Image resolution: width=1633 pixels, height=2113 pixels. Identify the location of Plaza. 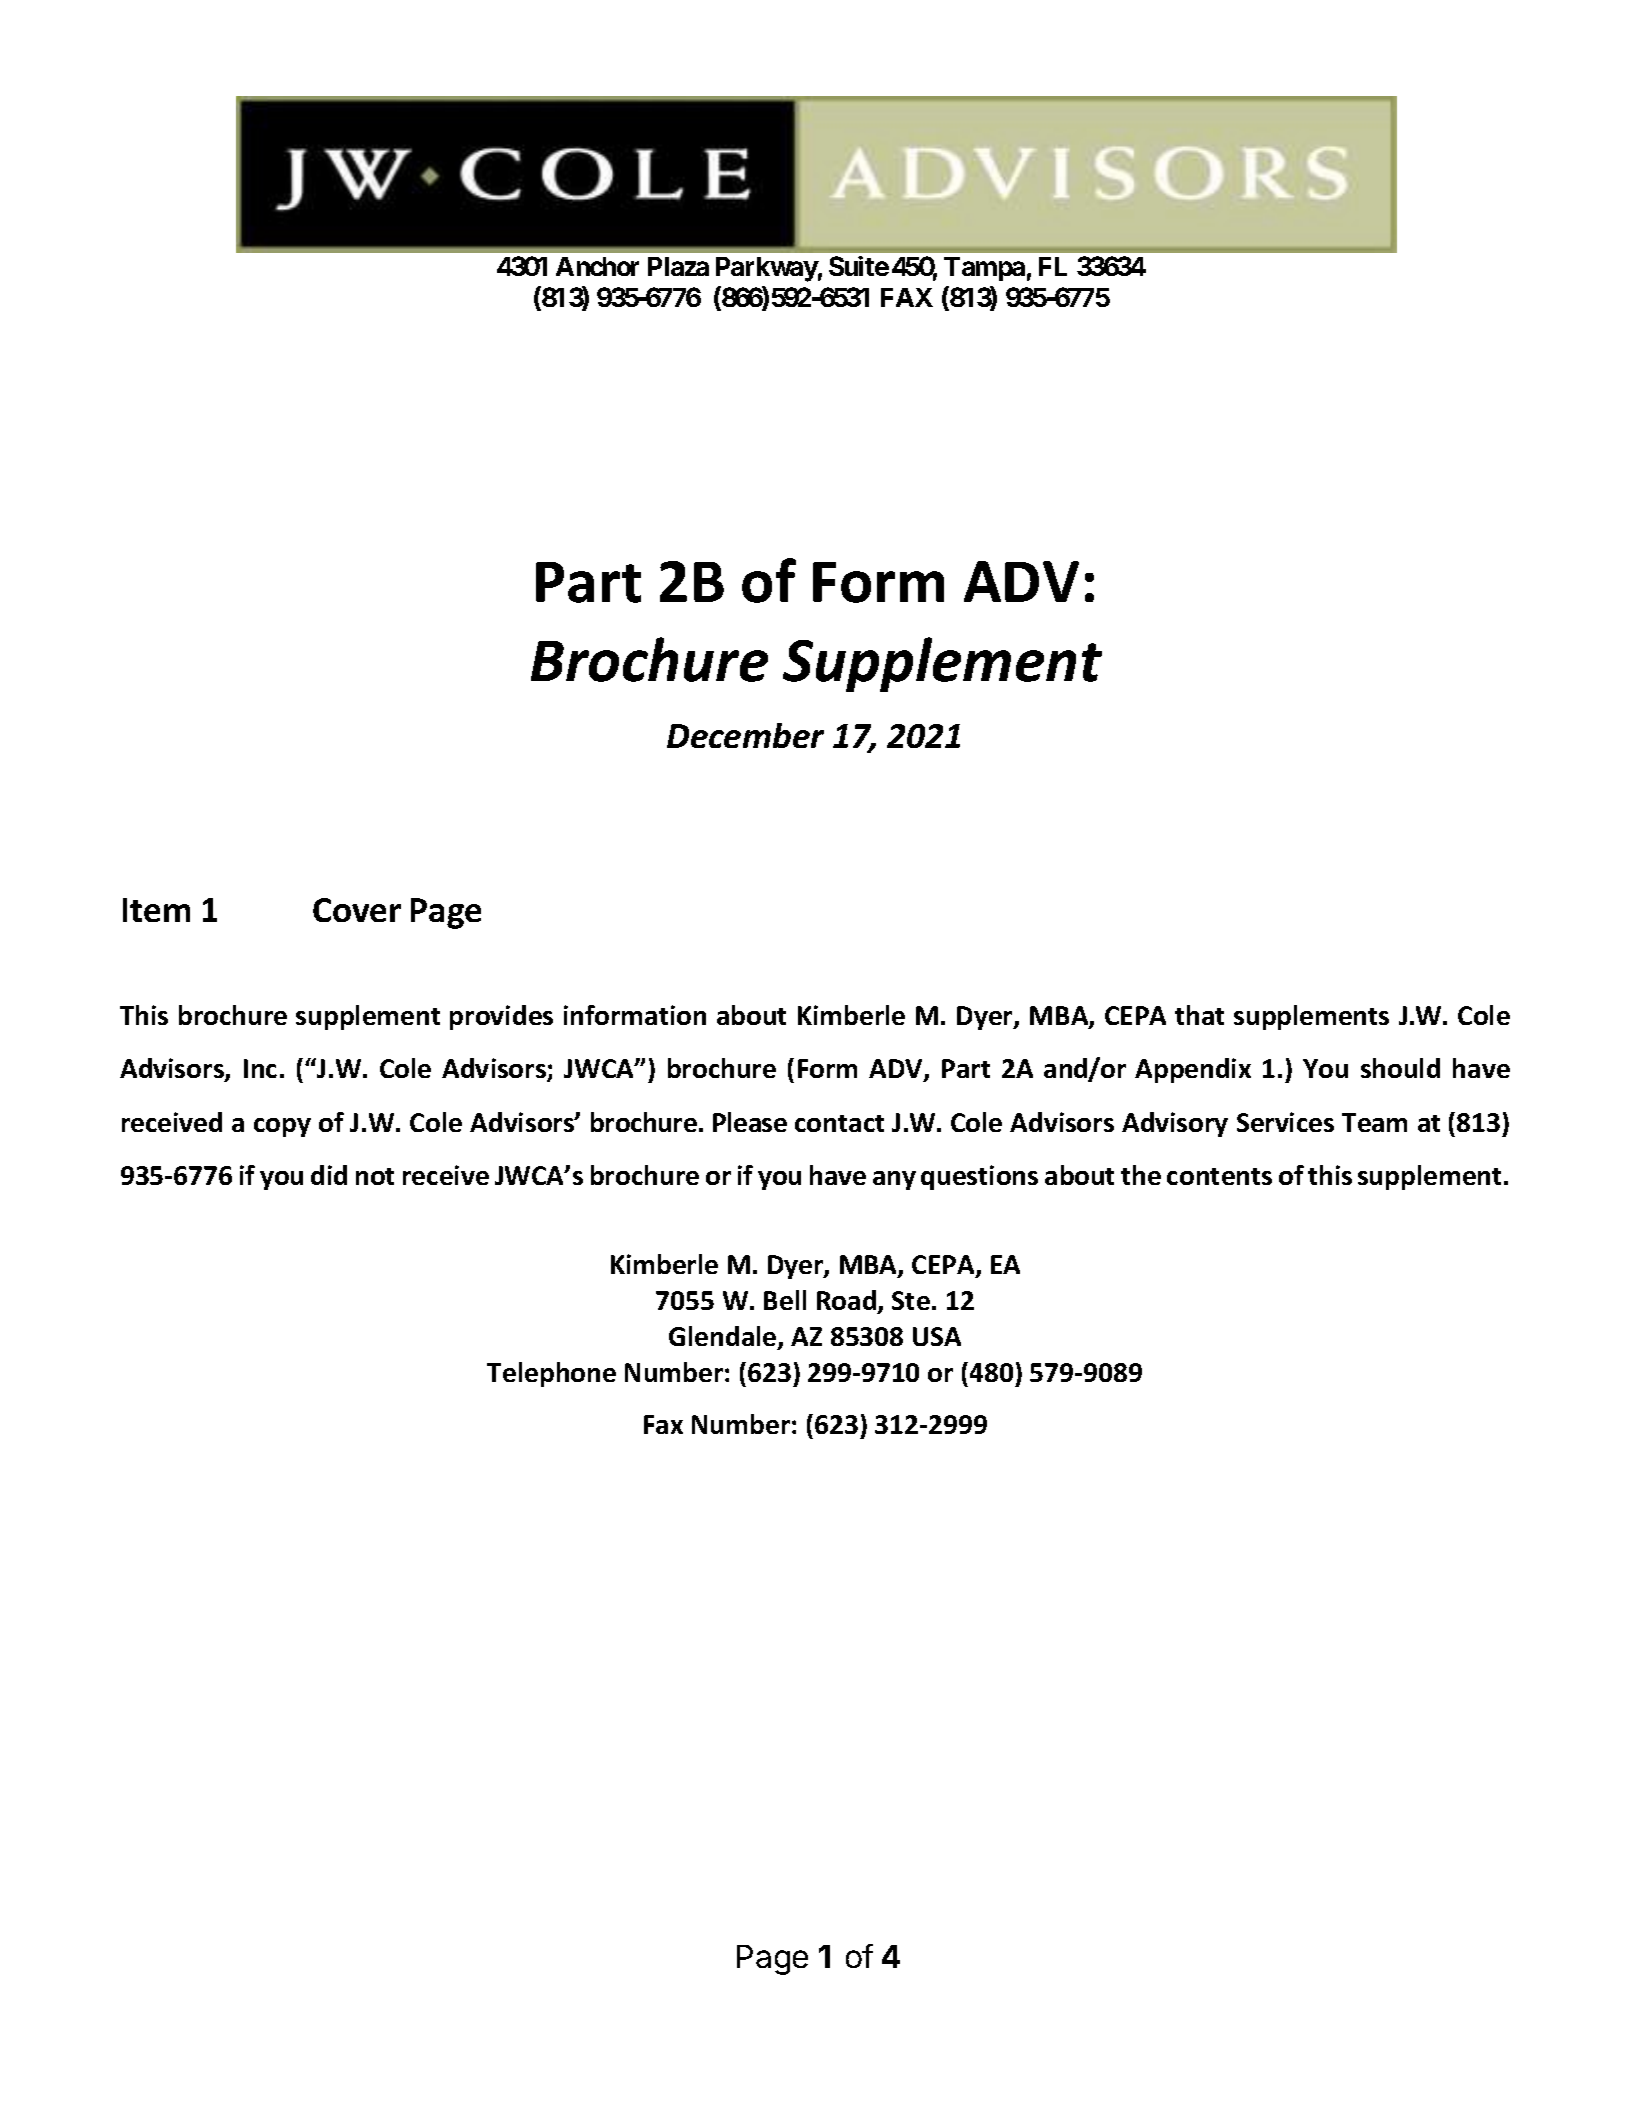
(678, 266).
